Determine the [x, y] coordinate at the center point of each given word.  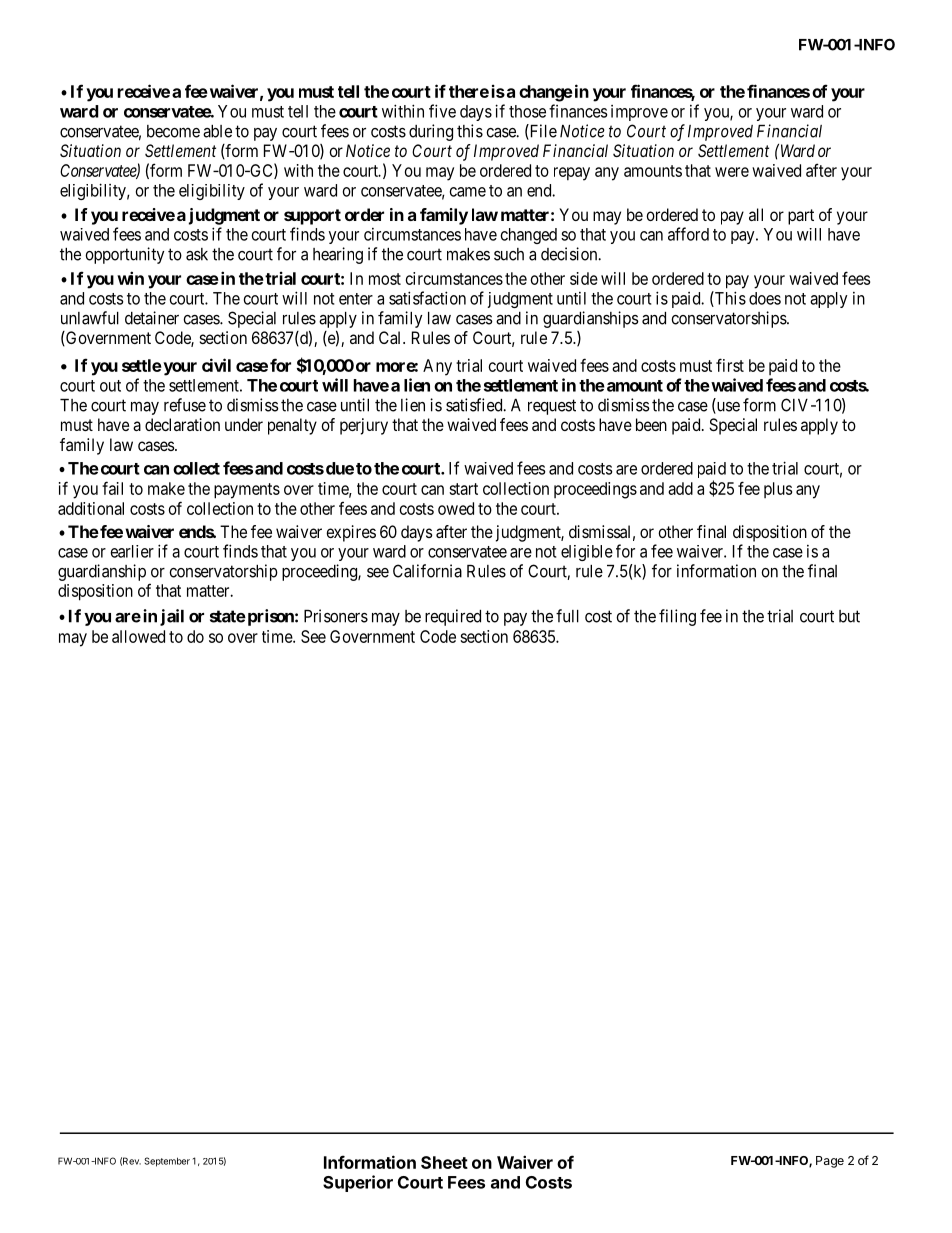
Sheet [444, 1162]
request [552, 407]
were [732, 172]
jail [172, 617]
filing [677, 617]
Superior [358, 1183]
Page [830, 1162]
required [453, 617]
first [730, 365]
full [567, 616]
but [849, 616]
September [167, 1162]
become [173, 131]
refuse [185, 405]
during [431, 132]
